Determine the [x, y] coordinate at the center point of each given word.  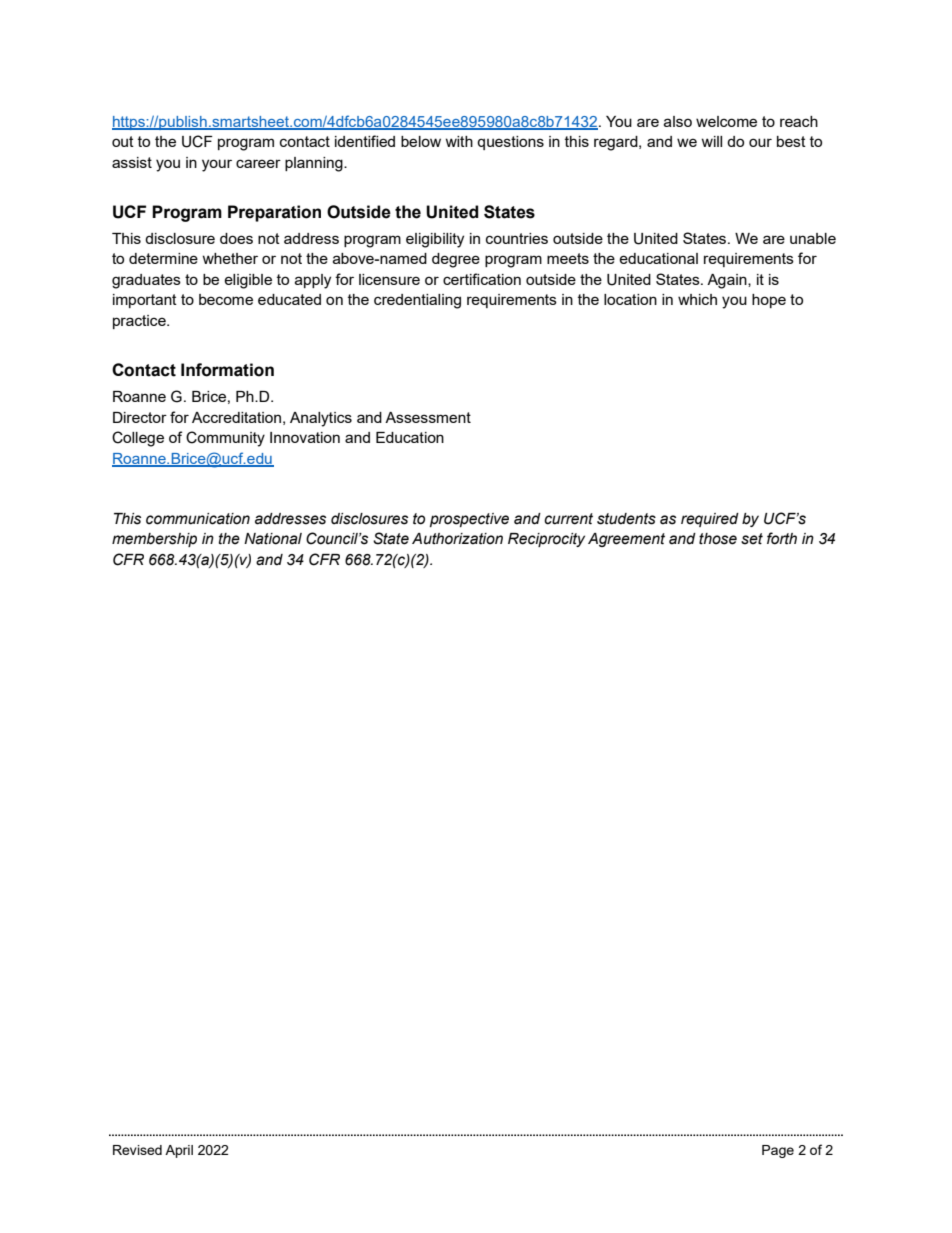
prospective [469, 520]
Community [225, 439]
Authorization [457, 539]
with [459, 141]
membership [154, 540]
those [718, 539]
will [711, 141]
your [217, 165]
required [710, 520]
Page [778, 1151]
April [179, 1151]
